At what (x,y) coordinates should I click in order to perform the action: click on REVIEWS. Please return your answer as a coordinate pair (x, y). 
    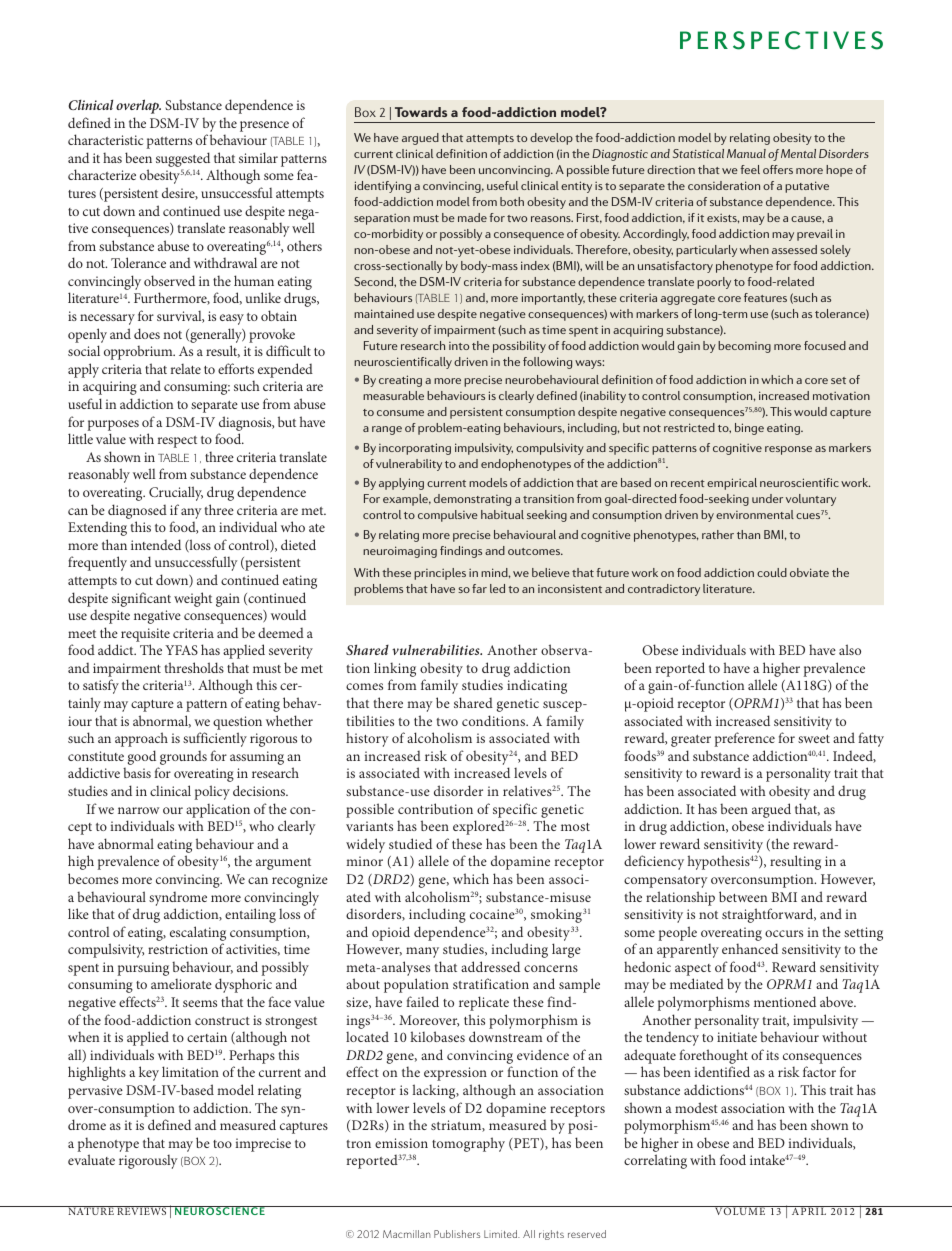
    Looking at the image, I should click on (142, 1210).
